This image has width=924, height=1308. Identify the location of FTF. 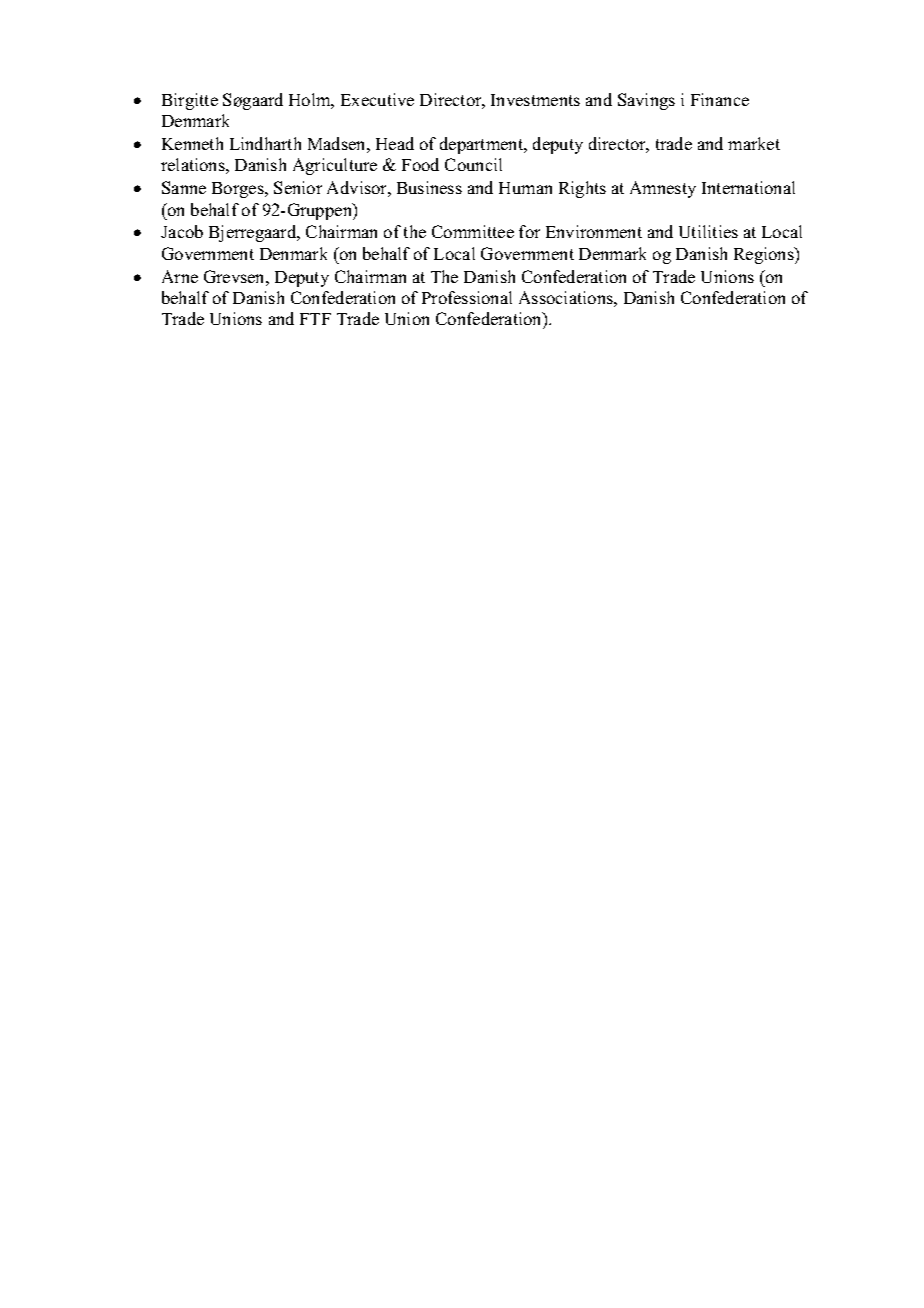
(315, 319).
